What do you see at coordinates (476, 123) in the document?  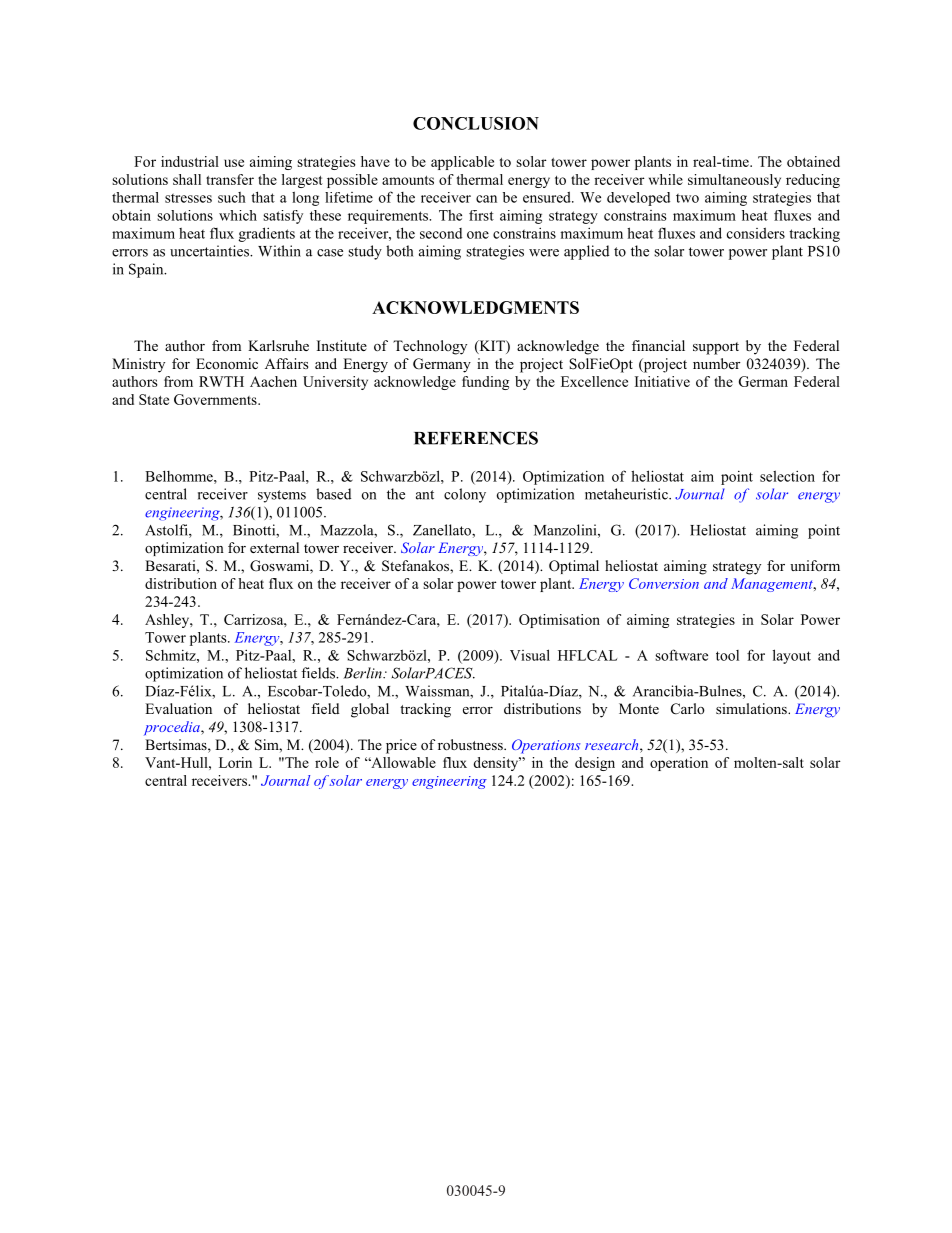 I see `CONCLUSION` at bounding box center [476, 123].
